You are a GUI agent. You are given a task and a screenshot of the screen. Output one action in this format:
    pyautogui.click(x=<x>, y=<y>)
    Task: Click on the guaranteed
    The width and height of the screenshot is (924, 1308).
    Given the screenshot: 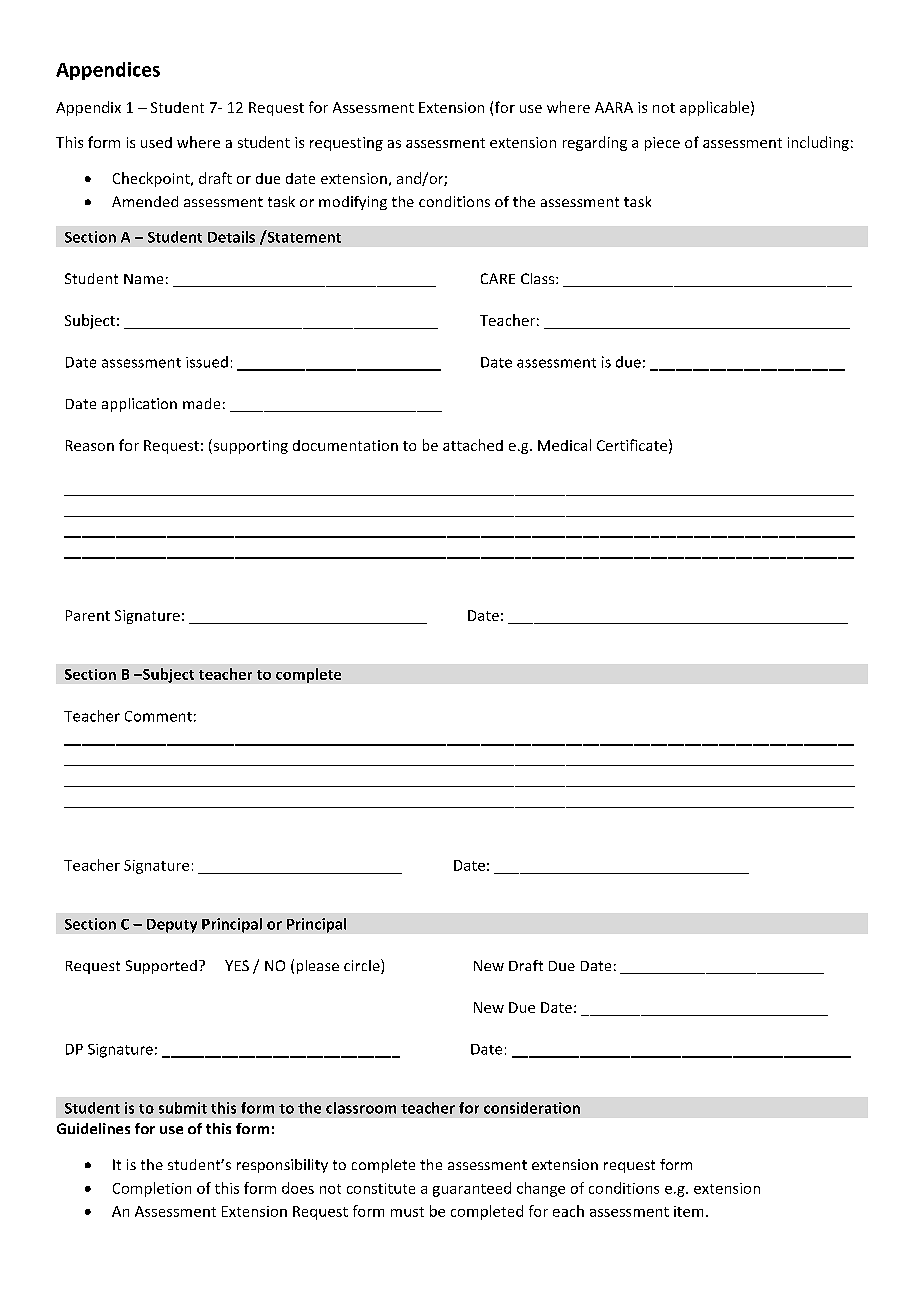 What is the action you would take?
    pyautogui.click(x=472, y=1189)
